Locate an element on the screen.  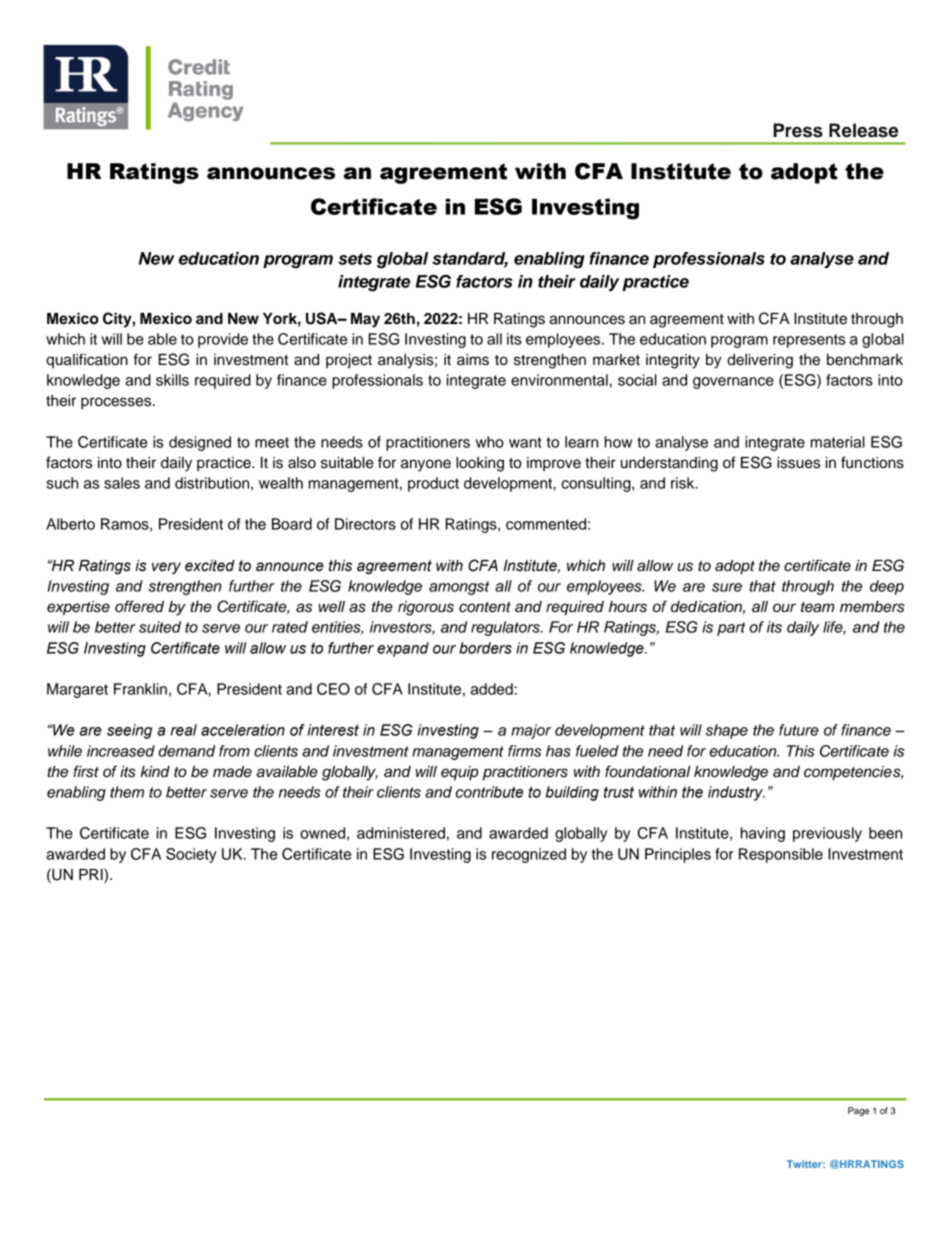
sets is located at coordinates (355, 259).
